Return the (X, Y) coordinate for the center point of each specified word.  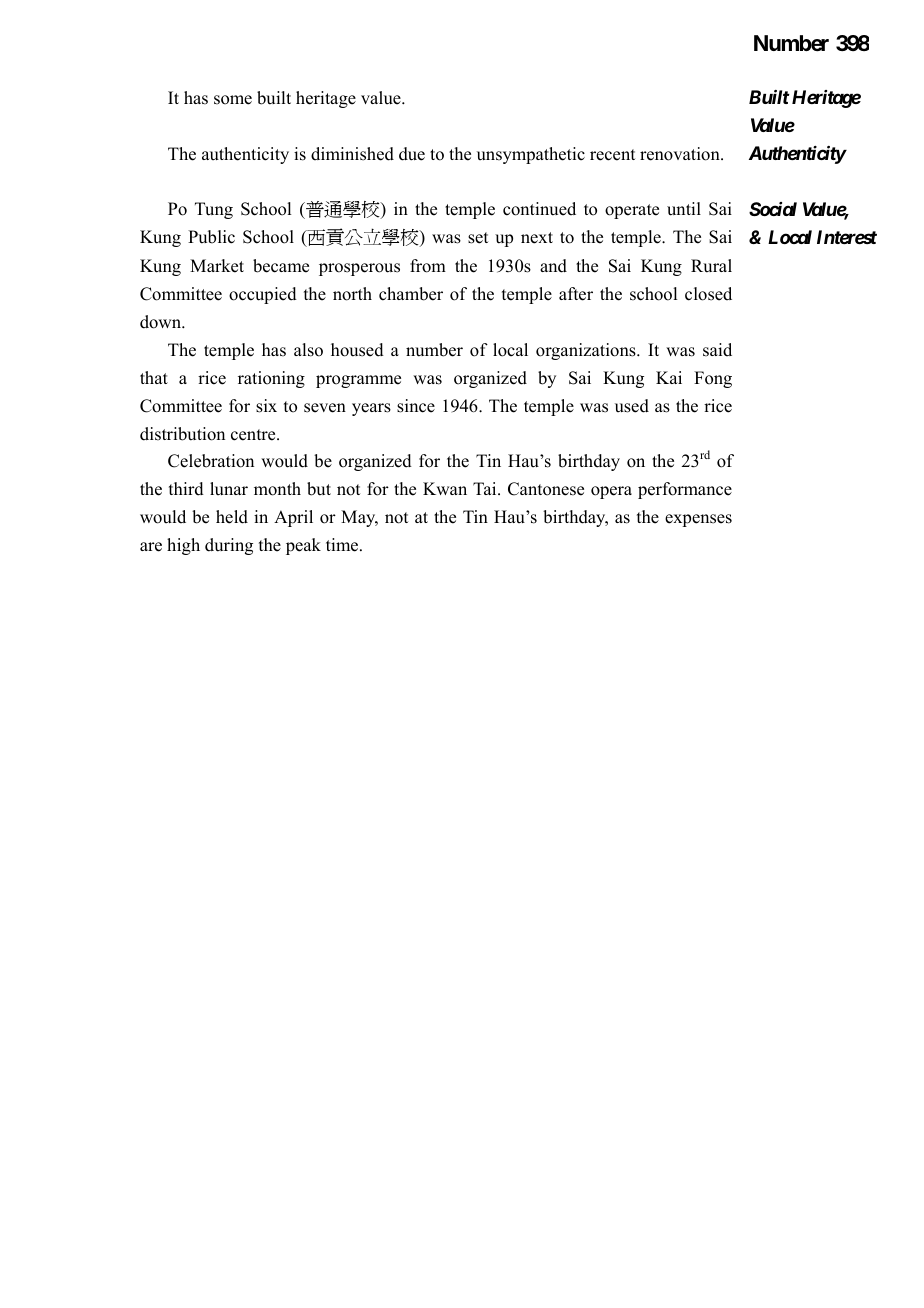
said (717, 350)
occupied (263, 295)
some (233, 100)
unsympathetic (531, 155)
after (576, 294)
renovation (681, 154)
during (229, 546)
